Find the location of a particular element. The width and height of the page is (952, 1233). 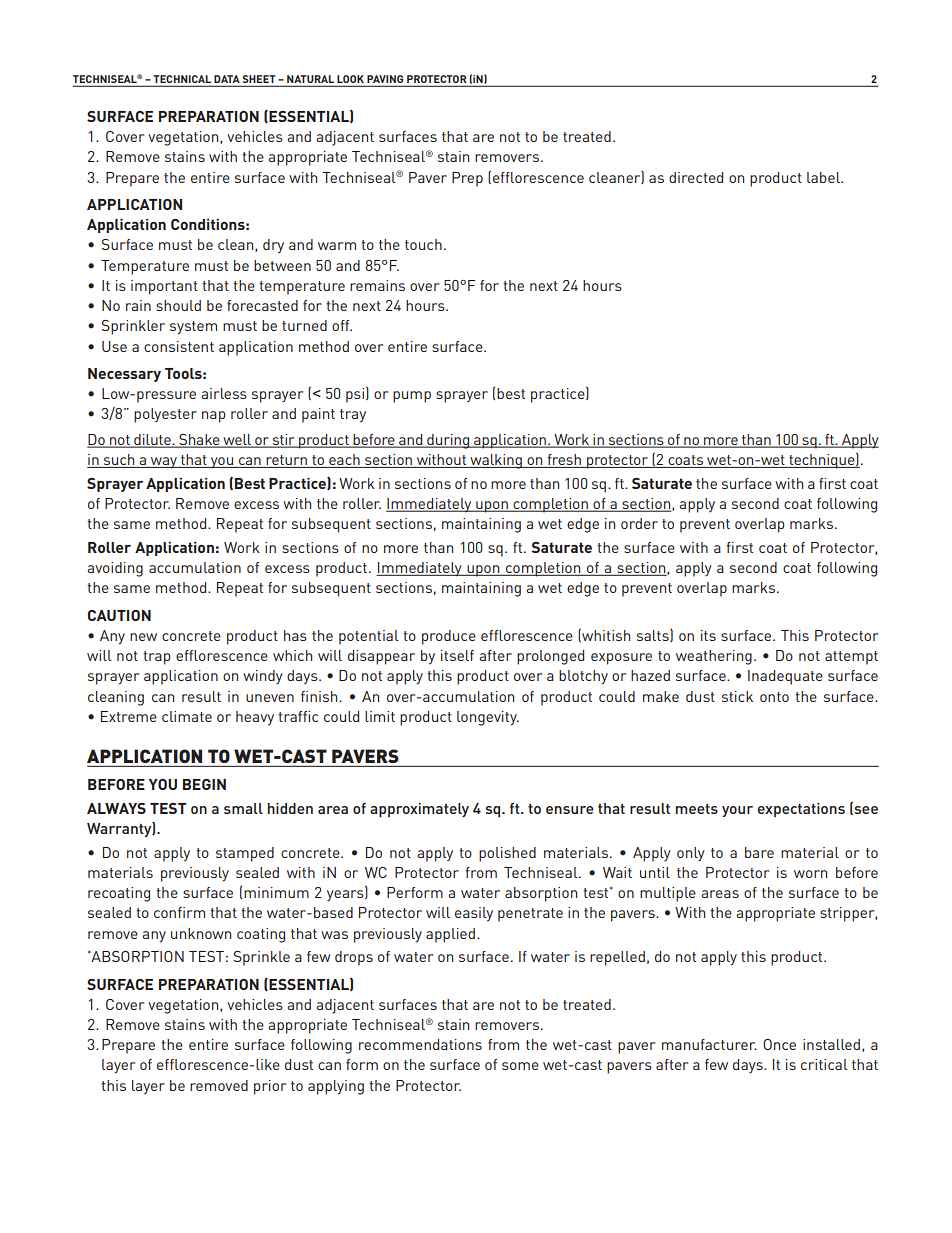

produce is located at coordinates (449, 637).
